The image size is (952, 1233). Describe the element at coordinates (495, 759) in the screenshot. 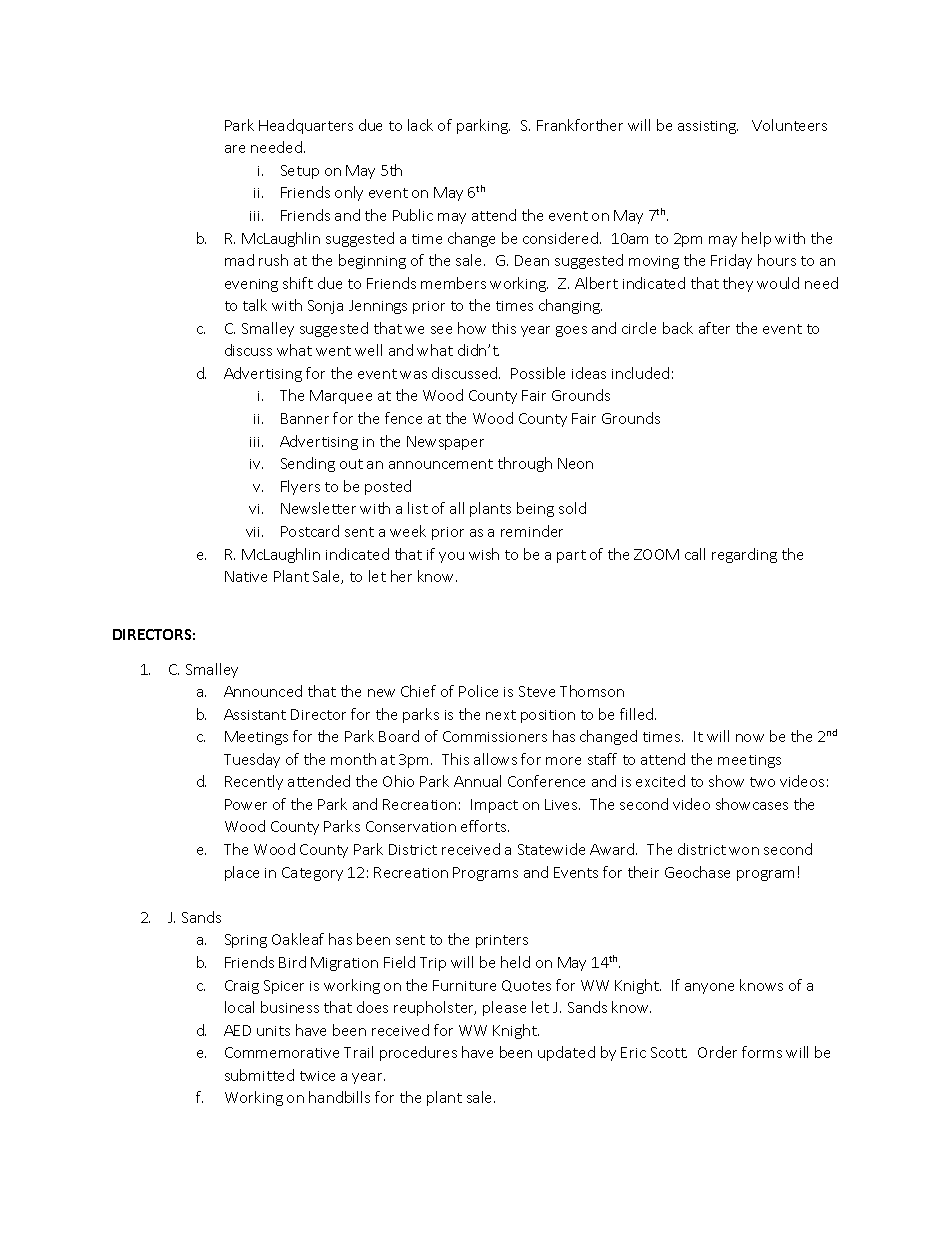

I see `allows` at that location.
